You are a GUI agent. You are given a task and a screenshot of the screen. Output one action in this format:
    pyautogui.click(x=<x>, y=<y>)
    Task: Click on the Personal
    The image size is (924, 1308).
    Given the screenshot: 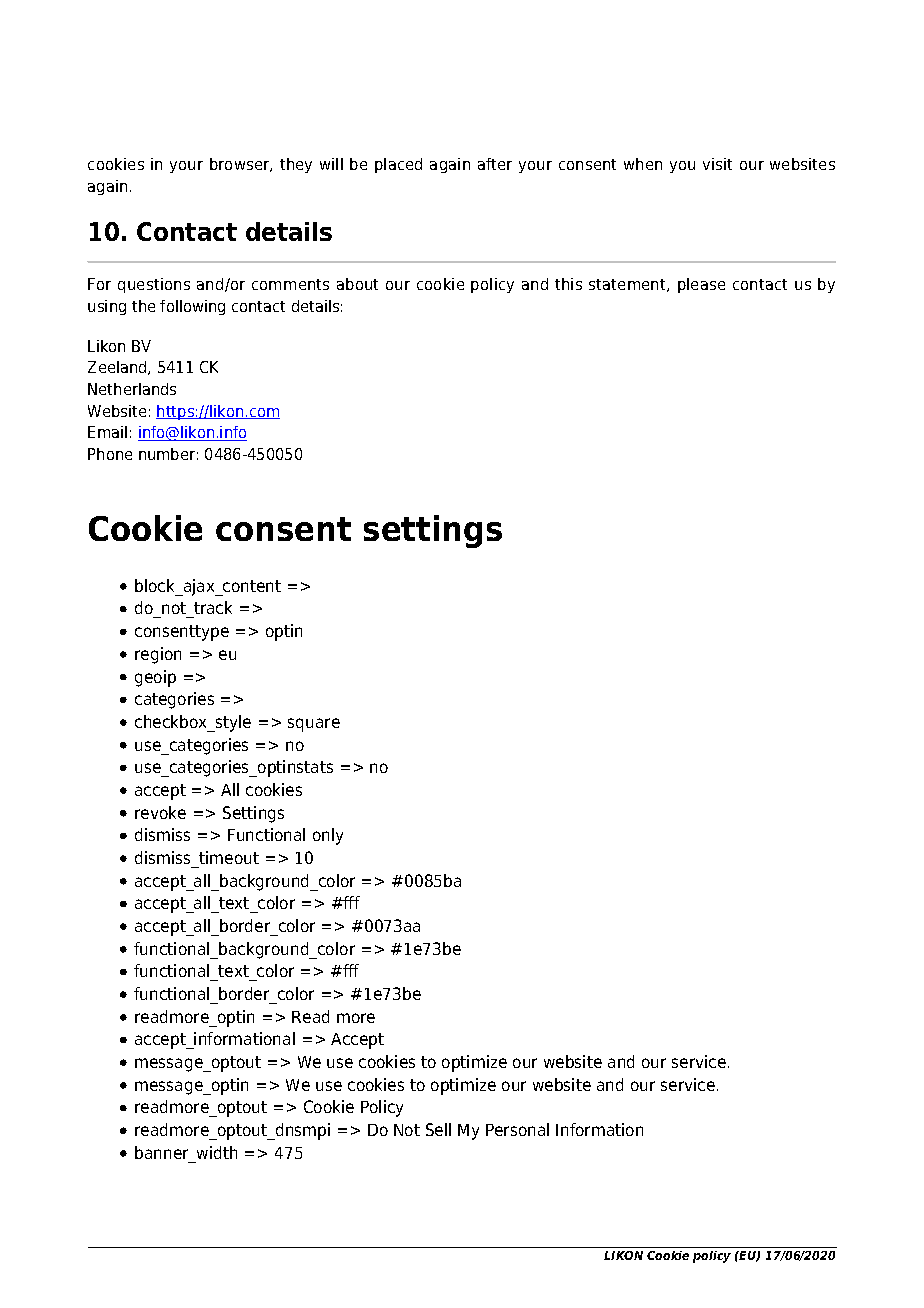 What is the action you would take?
    pyautogui.click(x=517, y=1129)
